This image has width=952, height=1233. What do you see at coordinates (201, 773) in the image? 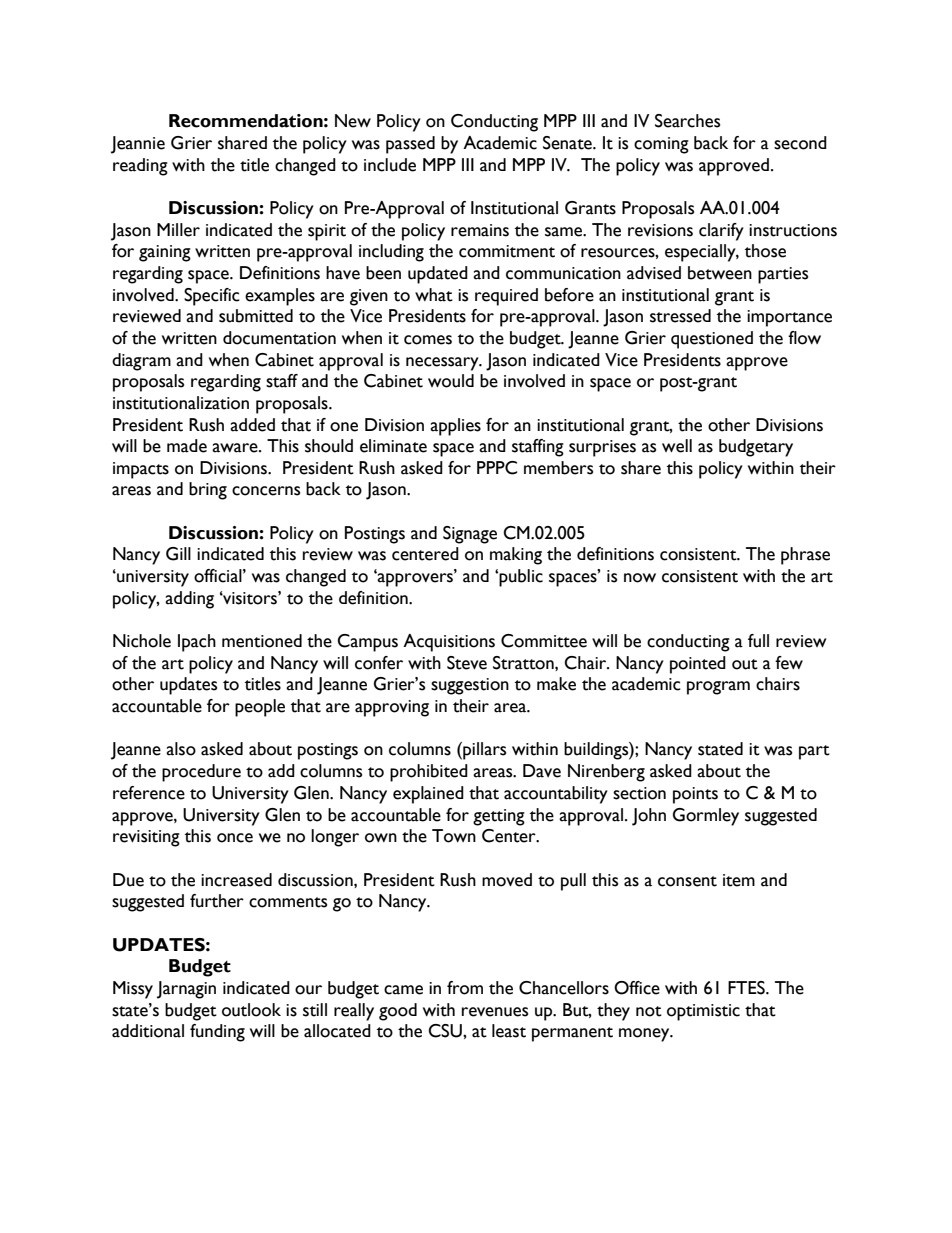
I see `procedure` at bounding box center [201, 773].
